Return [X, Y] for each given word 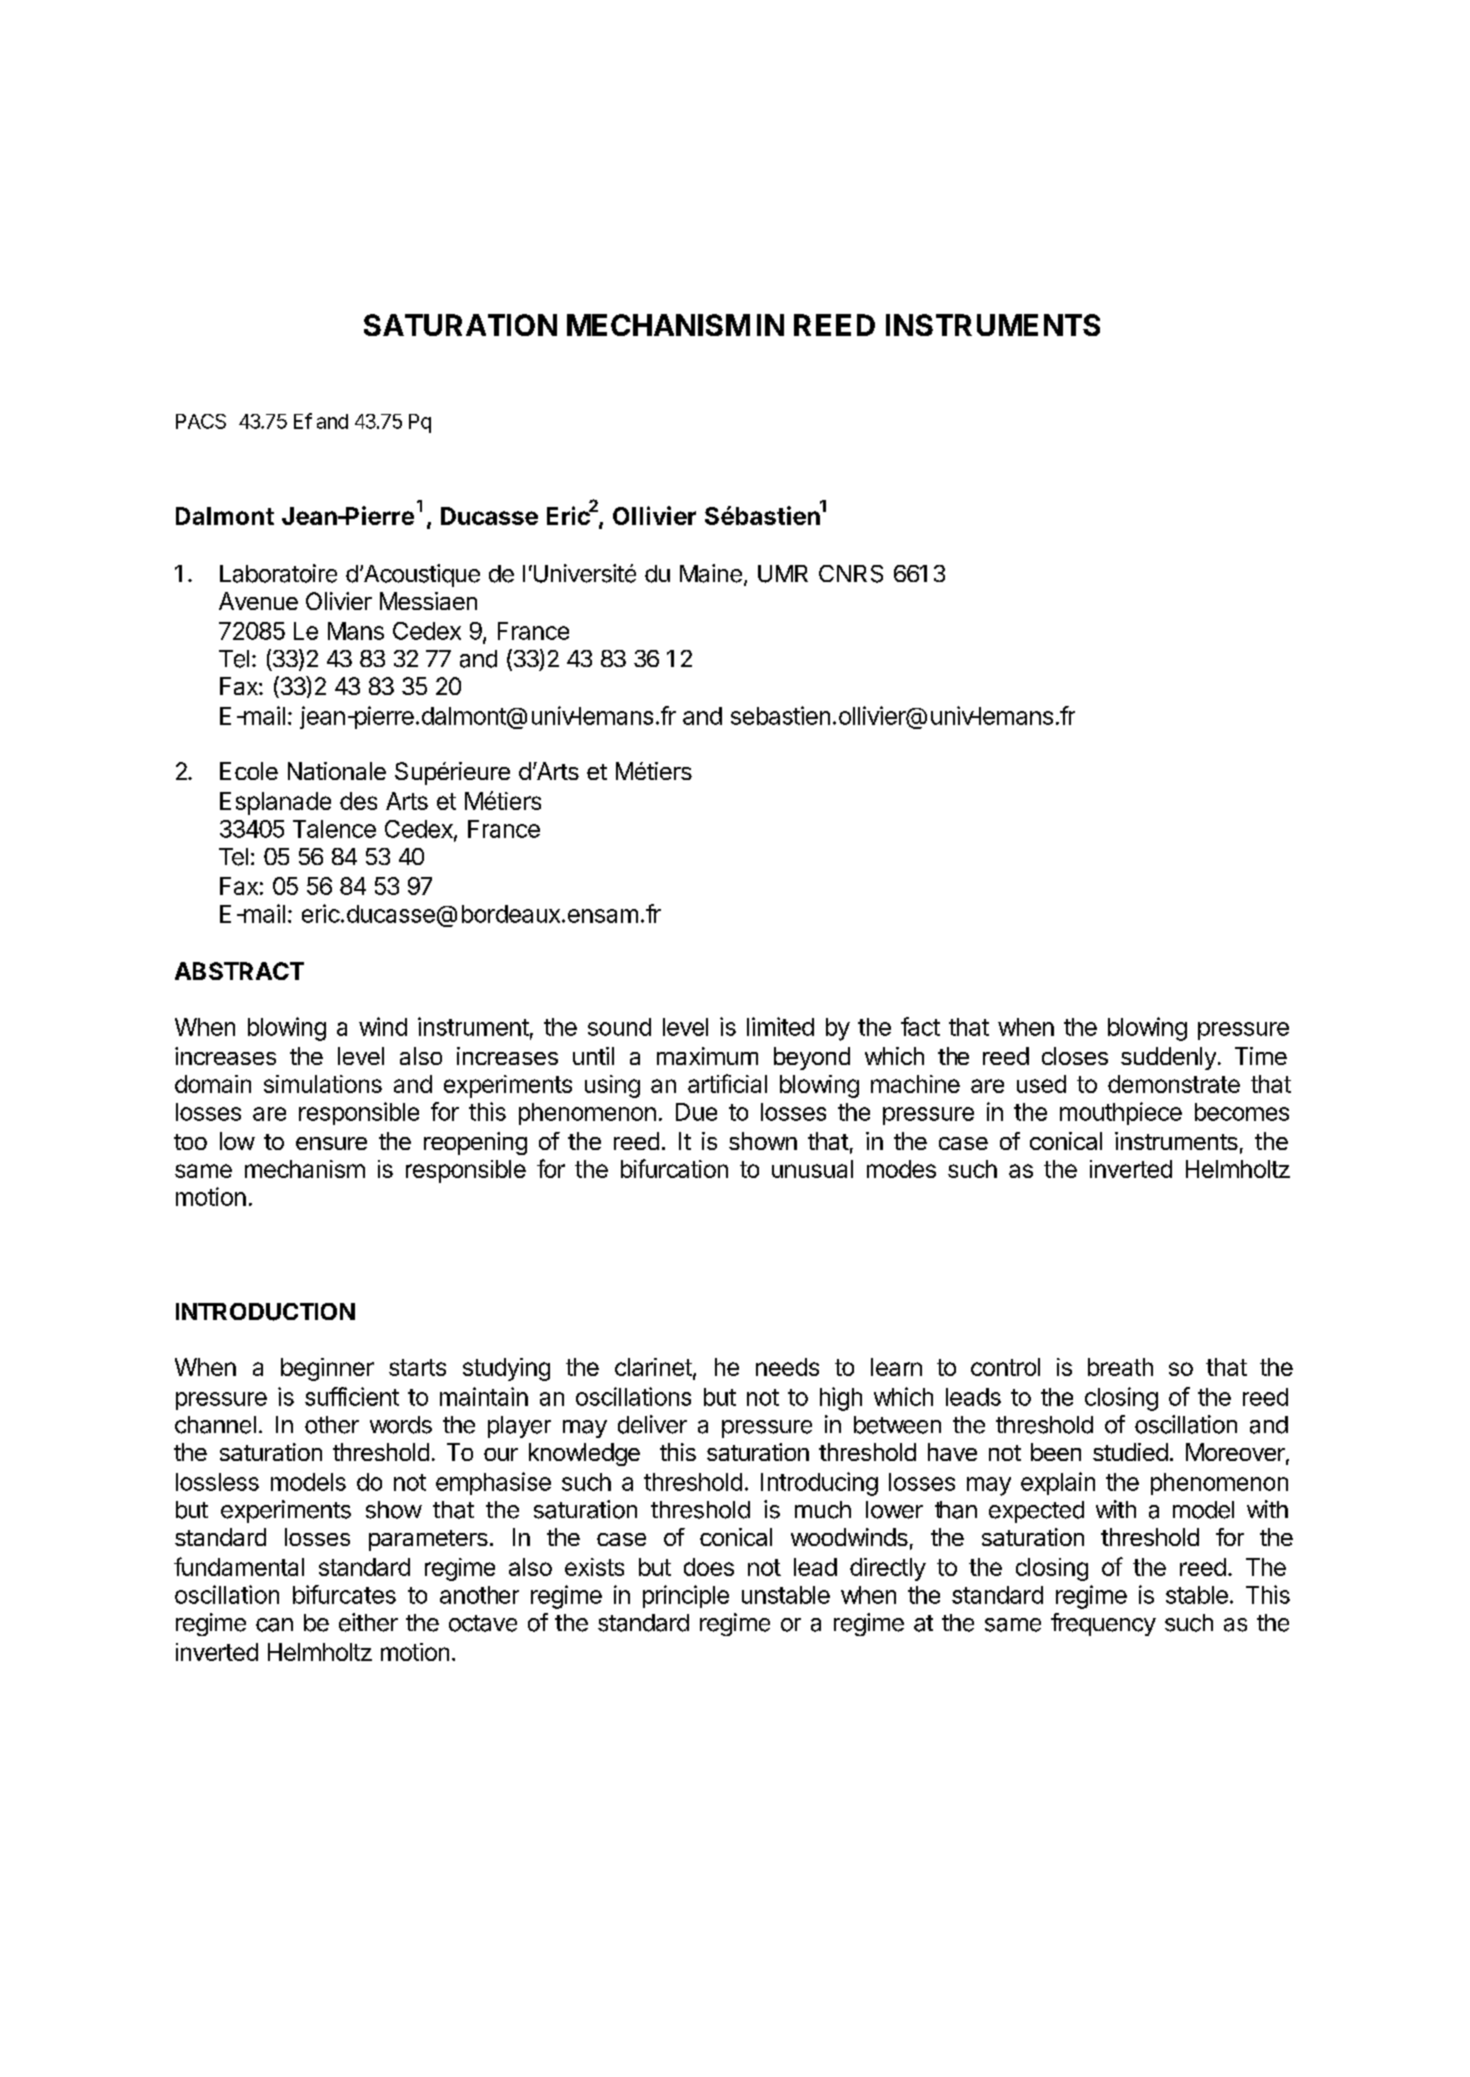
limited [780, 1026]
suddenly [1168, 1058]
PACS [201, 421]
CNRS [851, 574]
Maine [711, 573]
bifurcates [344, 1594]
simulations [323, 1084]
